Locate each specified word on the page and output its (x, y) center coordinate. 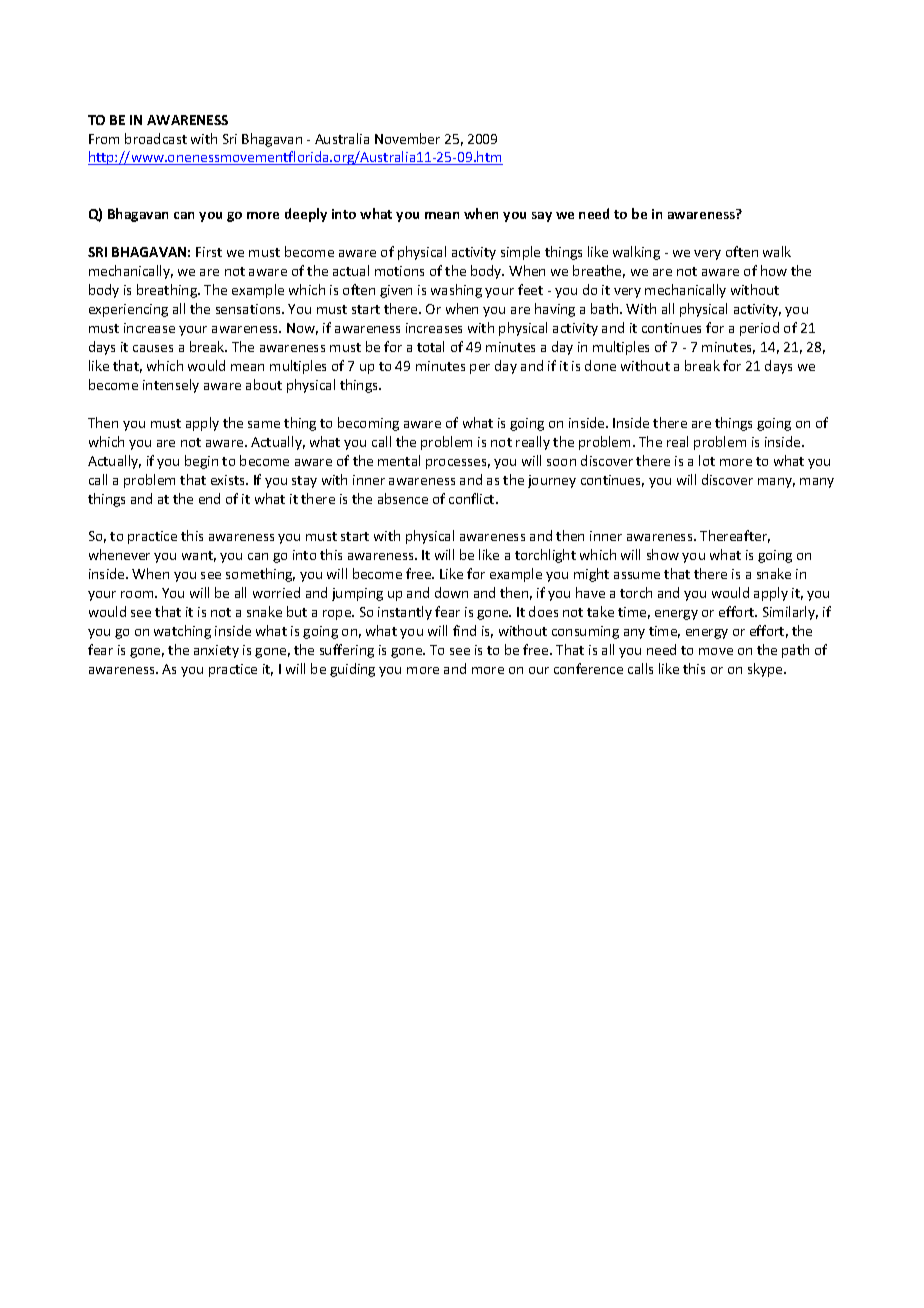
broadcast (156, 138)
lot (707, 460)
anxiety (216, 651)
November (407, 138)
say (542, 217)
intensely (171, 386)
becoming (368, 424)
